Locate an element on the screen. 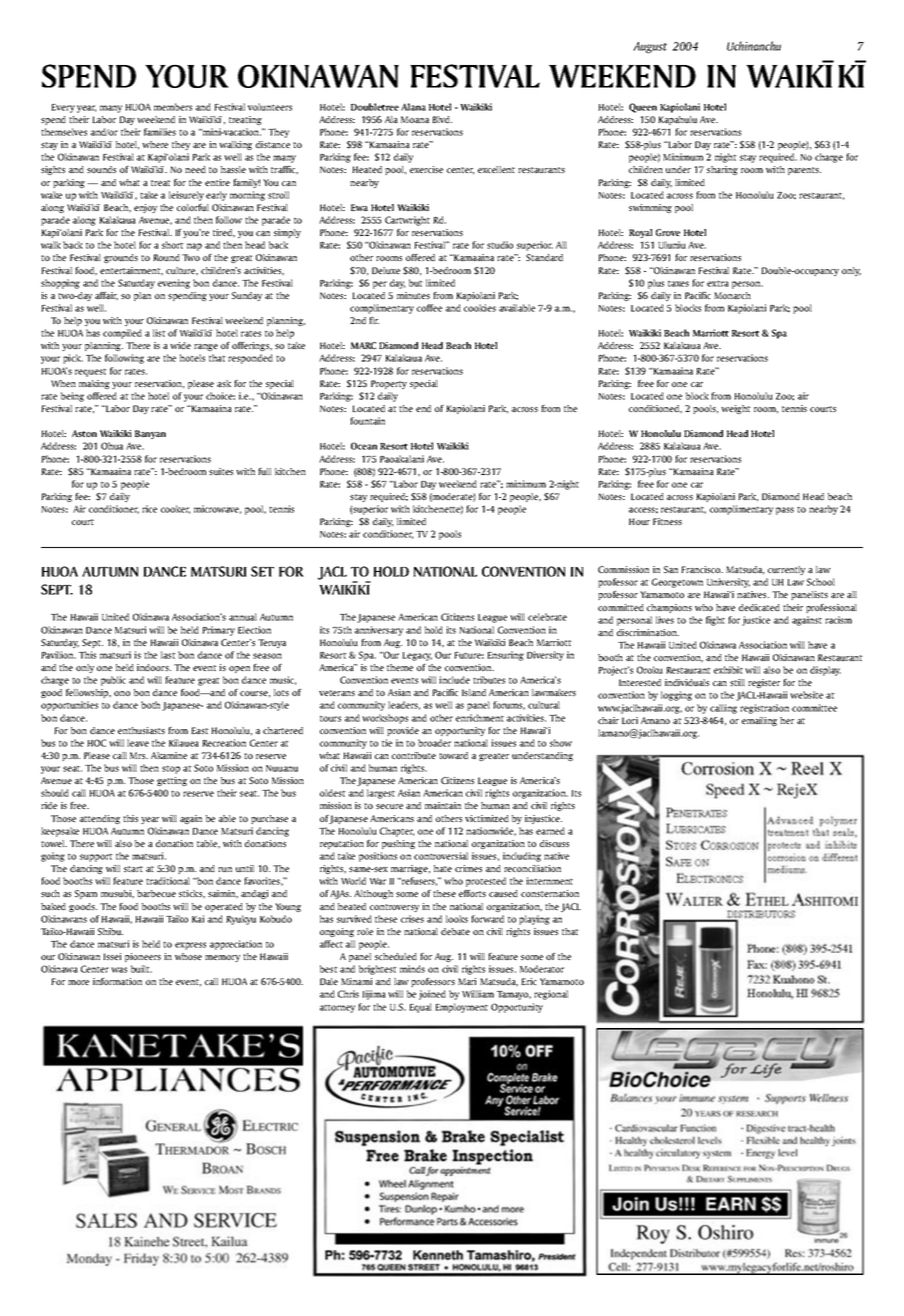 The width and height of the screenshot is (904, 1316). Mari is located at coordinates (467, 981).
